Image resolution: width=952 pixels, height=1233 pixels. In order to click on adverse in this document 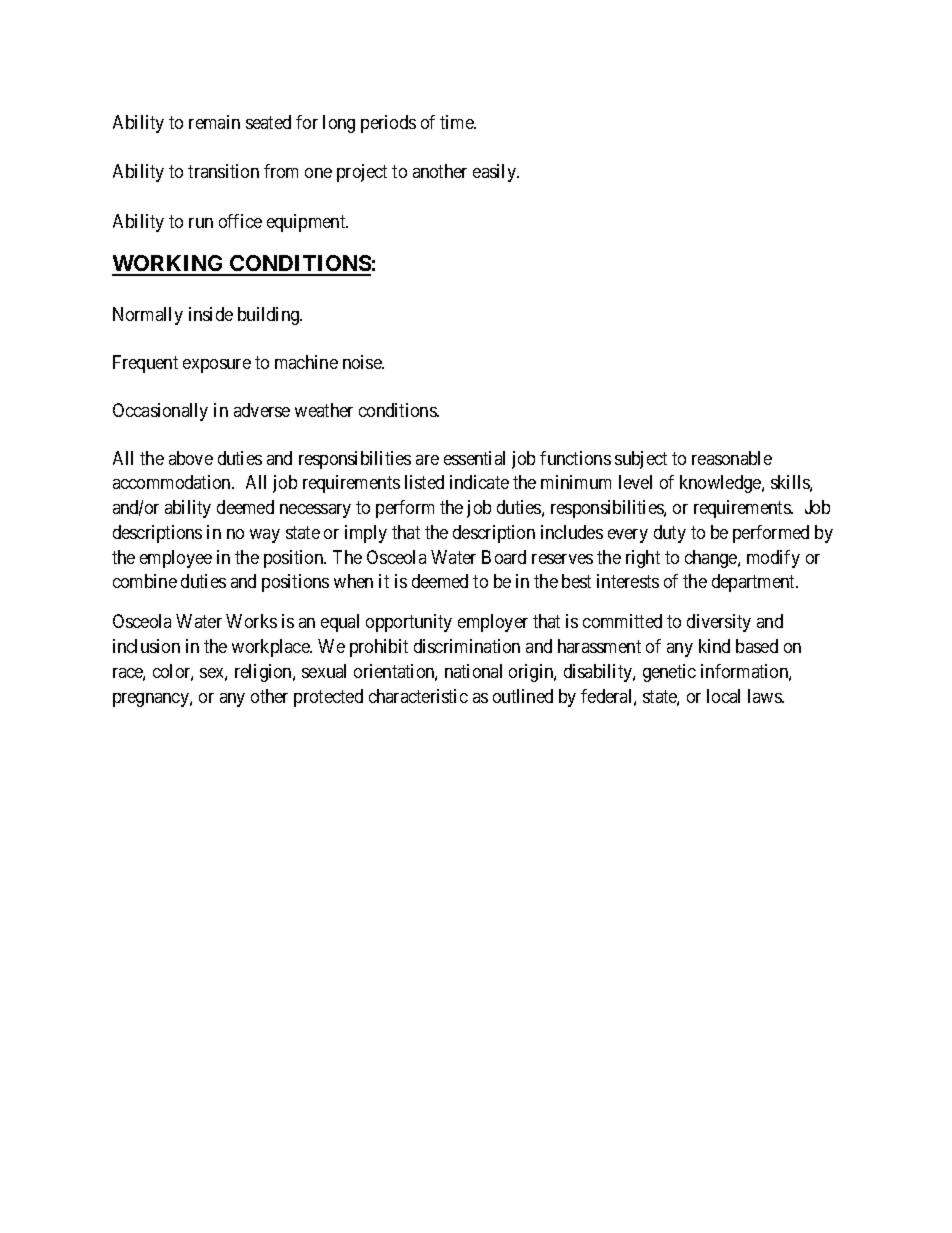, I will do `click(262, 410)`.
